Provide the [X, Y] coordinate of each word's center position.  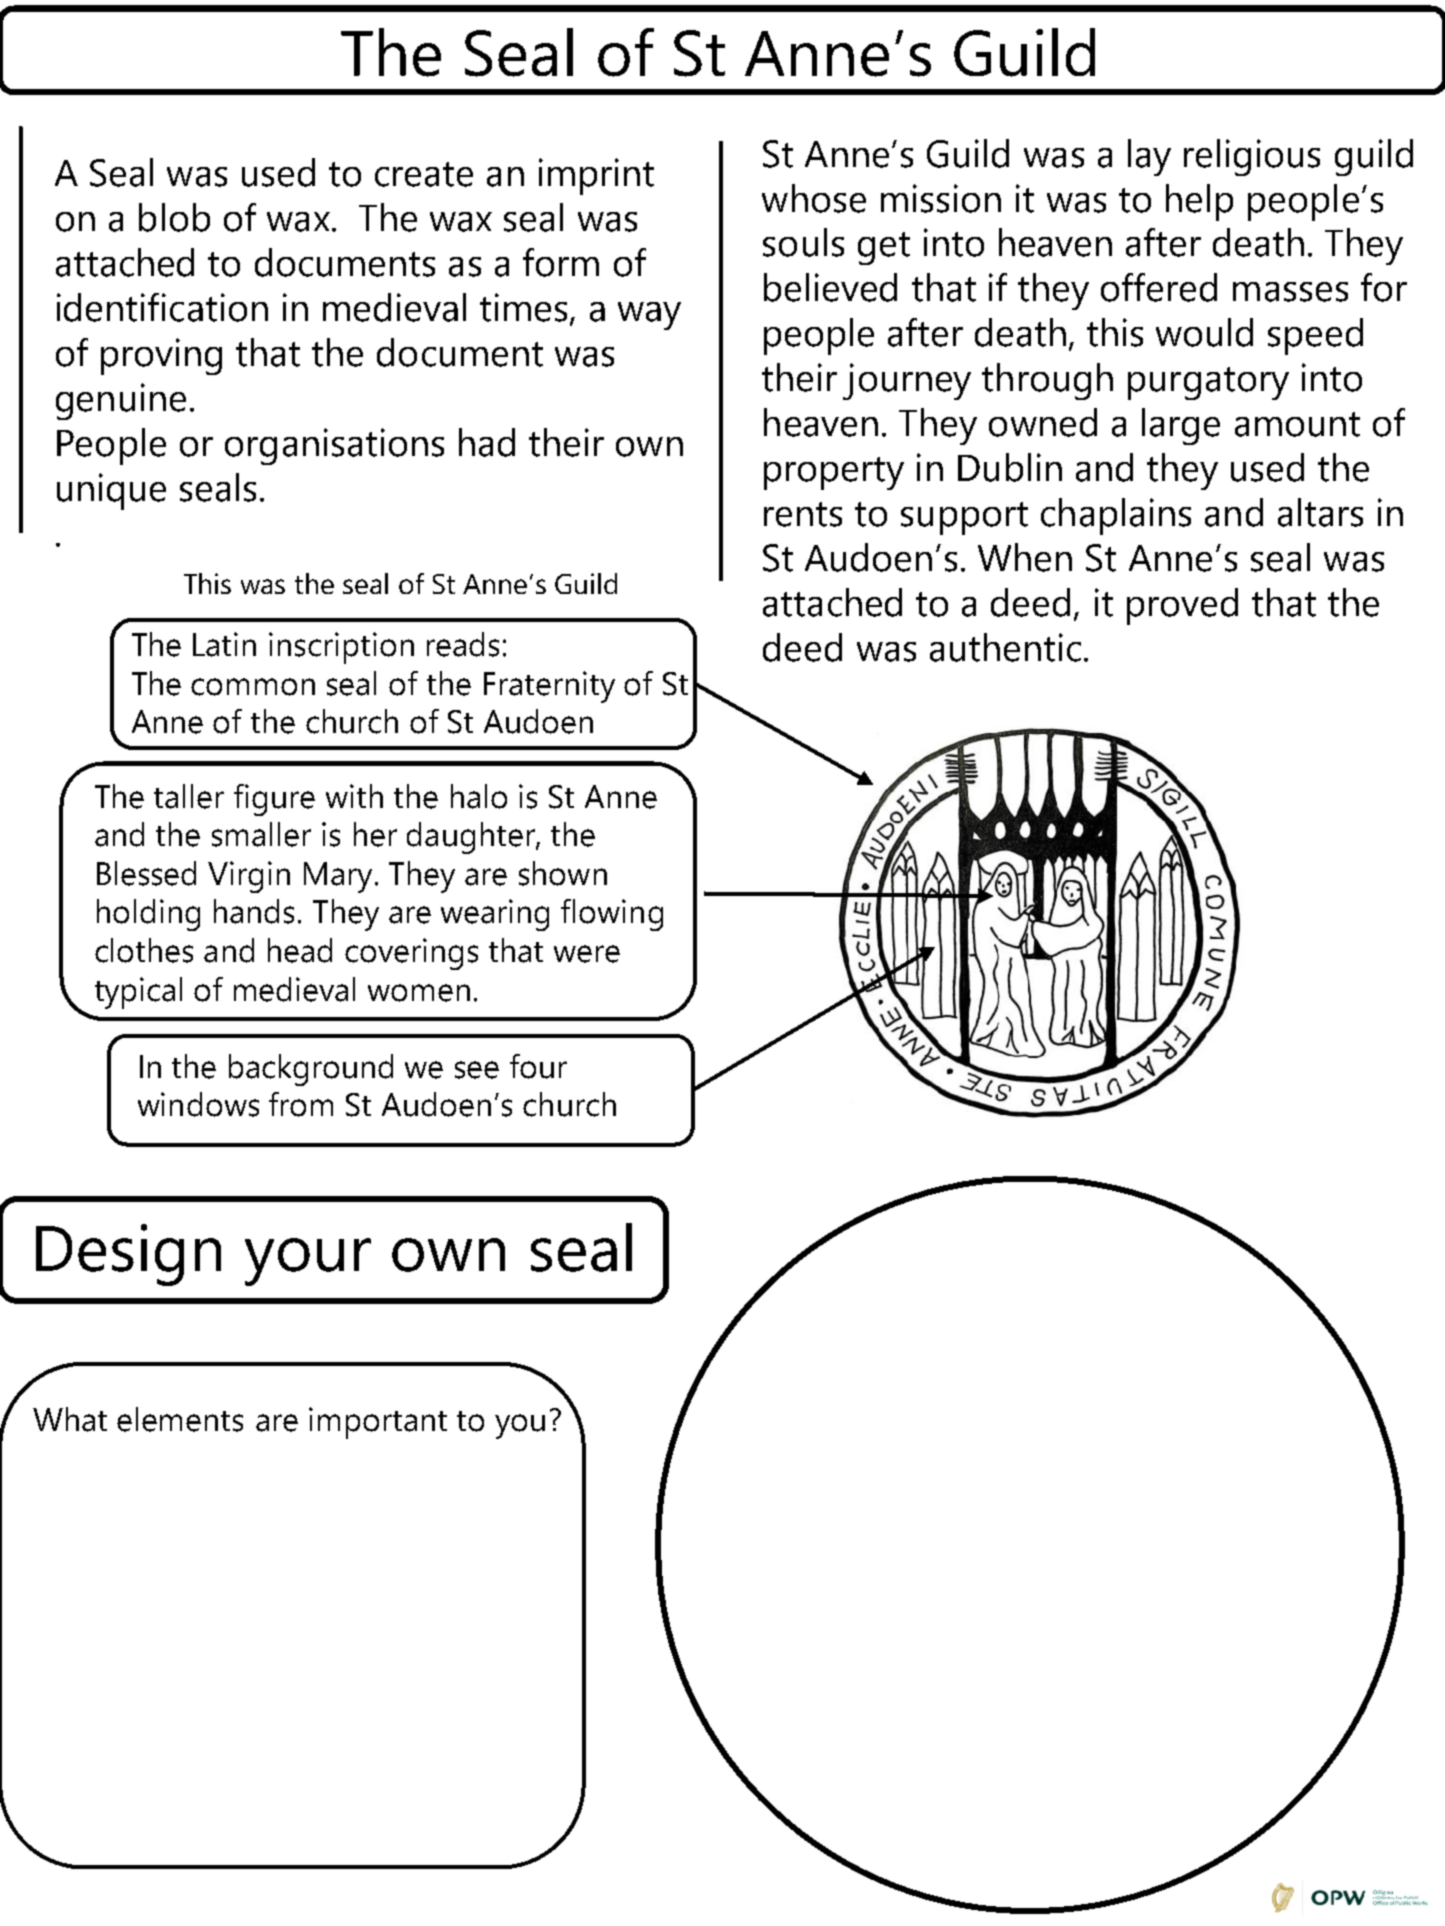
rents [803, 514]
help [1199, 202]
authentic [1005, 647]
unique [111, 491]
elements [180, 1419]
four [538, 1066]
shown [563, 873]
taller [189, 796]
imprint [596, 176]
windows [198, 1104]
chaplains [1116, 516]
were [587, 954]
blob [174, 217]
